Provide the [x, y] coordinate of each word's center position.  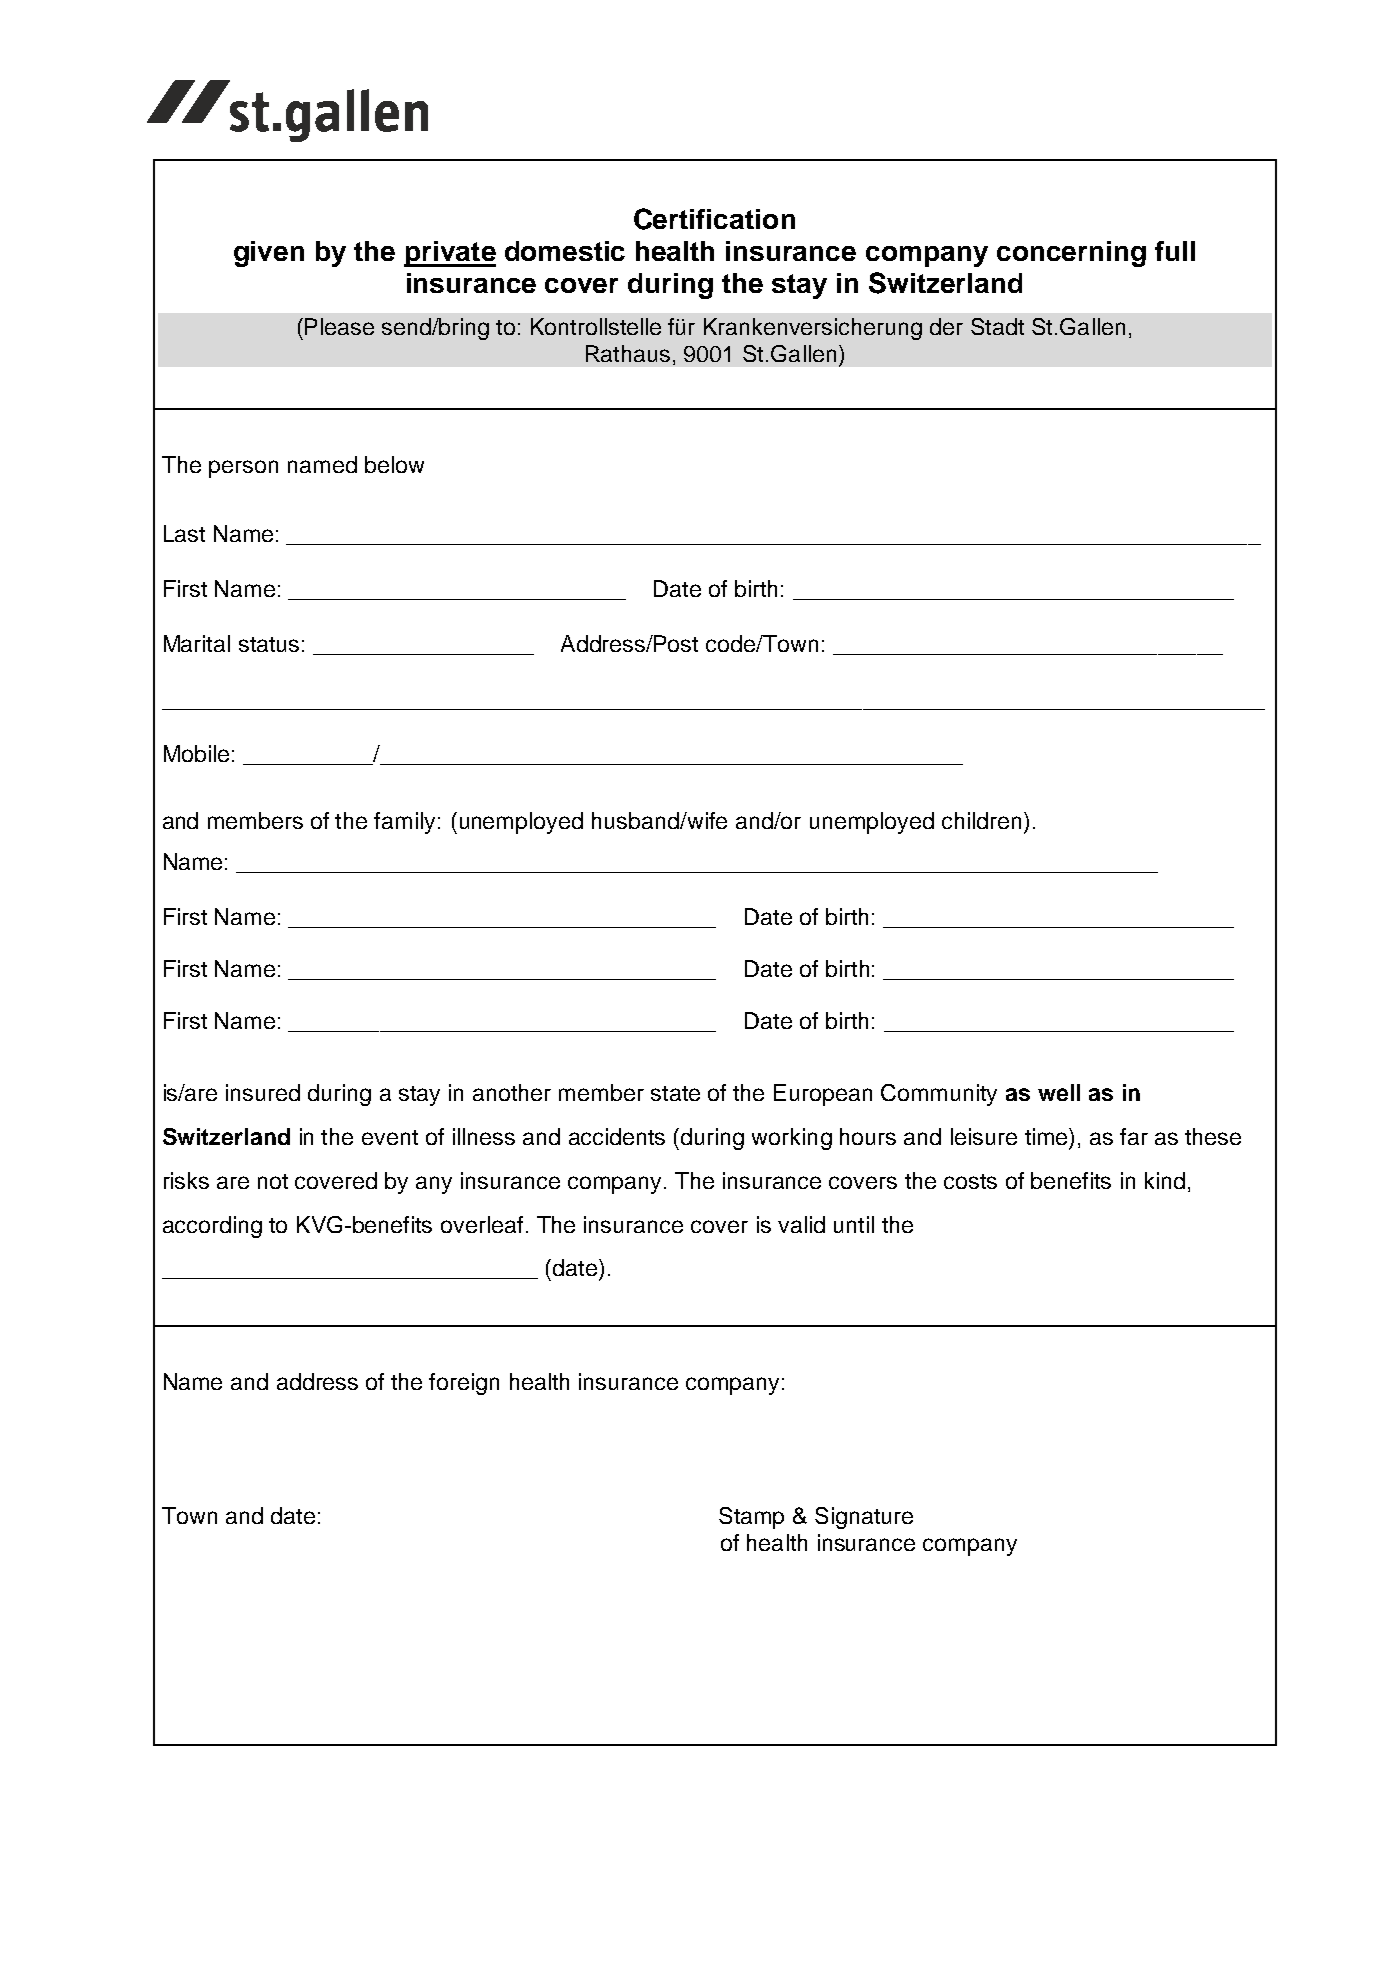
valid [801, 1224]
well [1059, 1092]
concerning [1071, 254]
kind [1165, 1180]
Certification [714, 219]
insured [263, 1092]
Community [939, 1095]
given [269, 254]
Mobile [196, 753]
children [981, 820]
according [212, 1227]
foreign [464, 1384]
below [394, 464]
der [946, 326]
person [243, 469]
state [675, 1093]
